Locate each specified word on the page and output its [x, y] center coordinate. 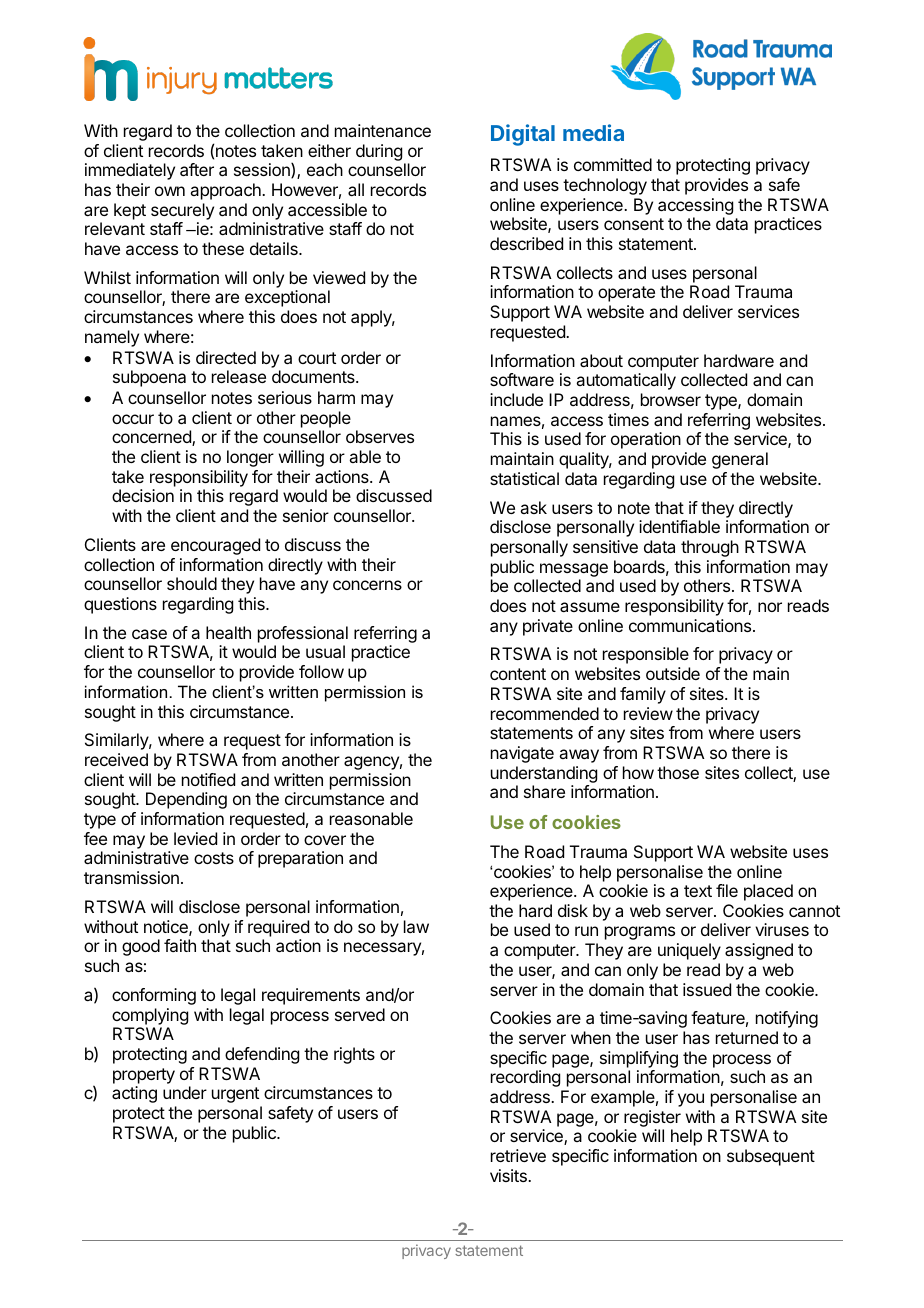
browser [671, 399]
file [727, 890]
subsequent [771, 1157]
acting [134, 1094]
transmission [131, 877]
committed [613, 164]
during [379, 152]
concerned [152, 438]
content [518, 674]
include [516, 399]
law [416, 926]
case [149, 634]
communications [691, 625]
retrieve [518, 1155]
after [197, 169]
